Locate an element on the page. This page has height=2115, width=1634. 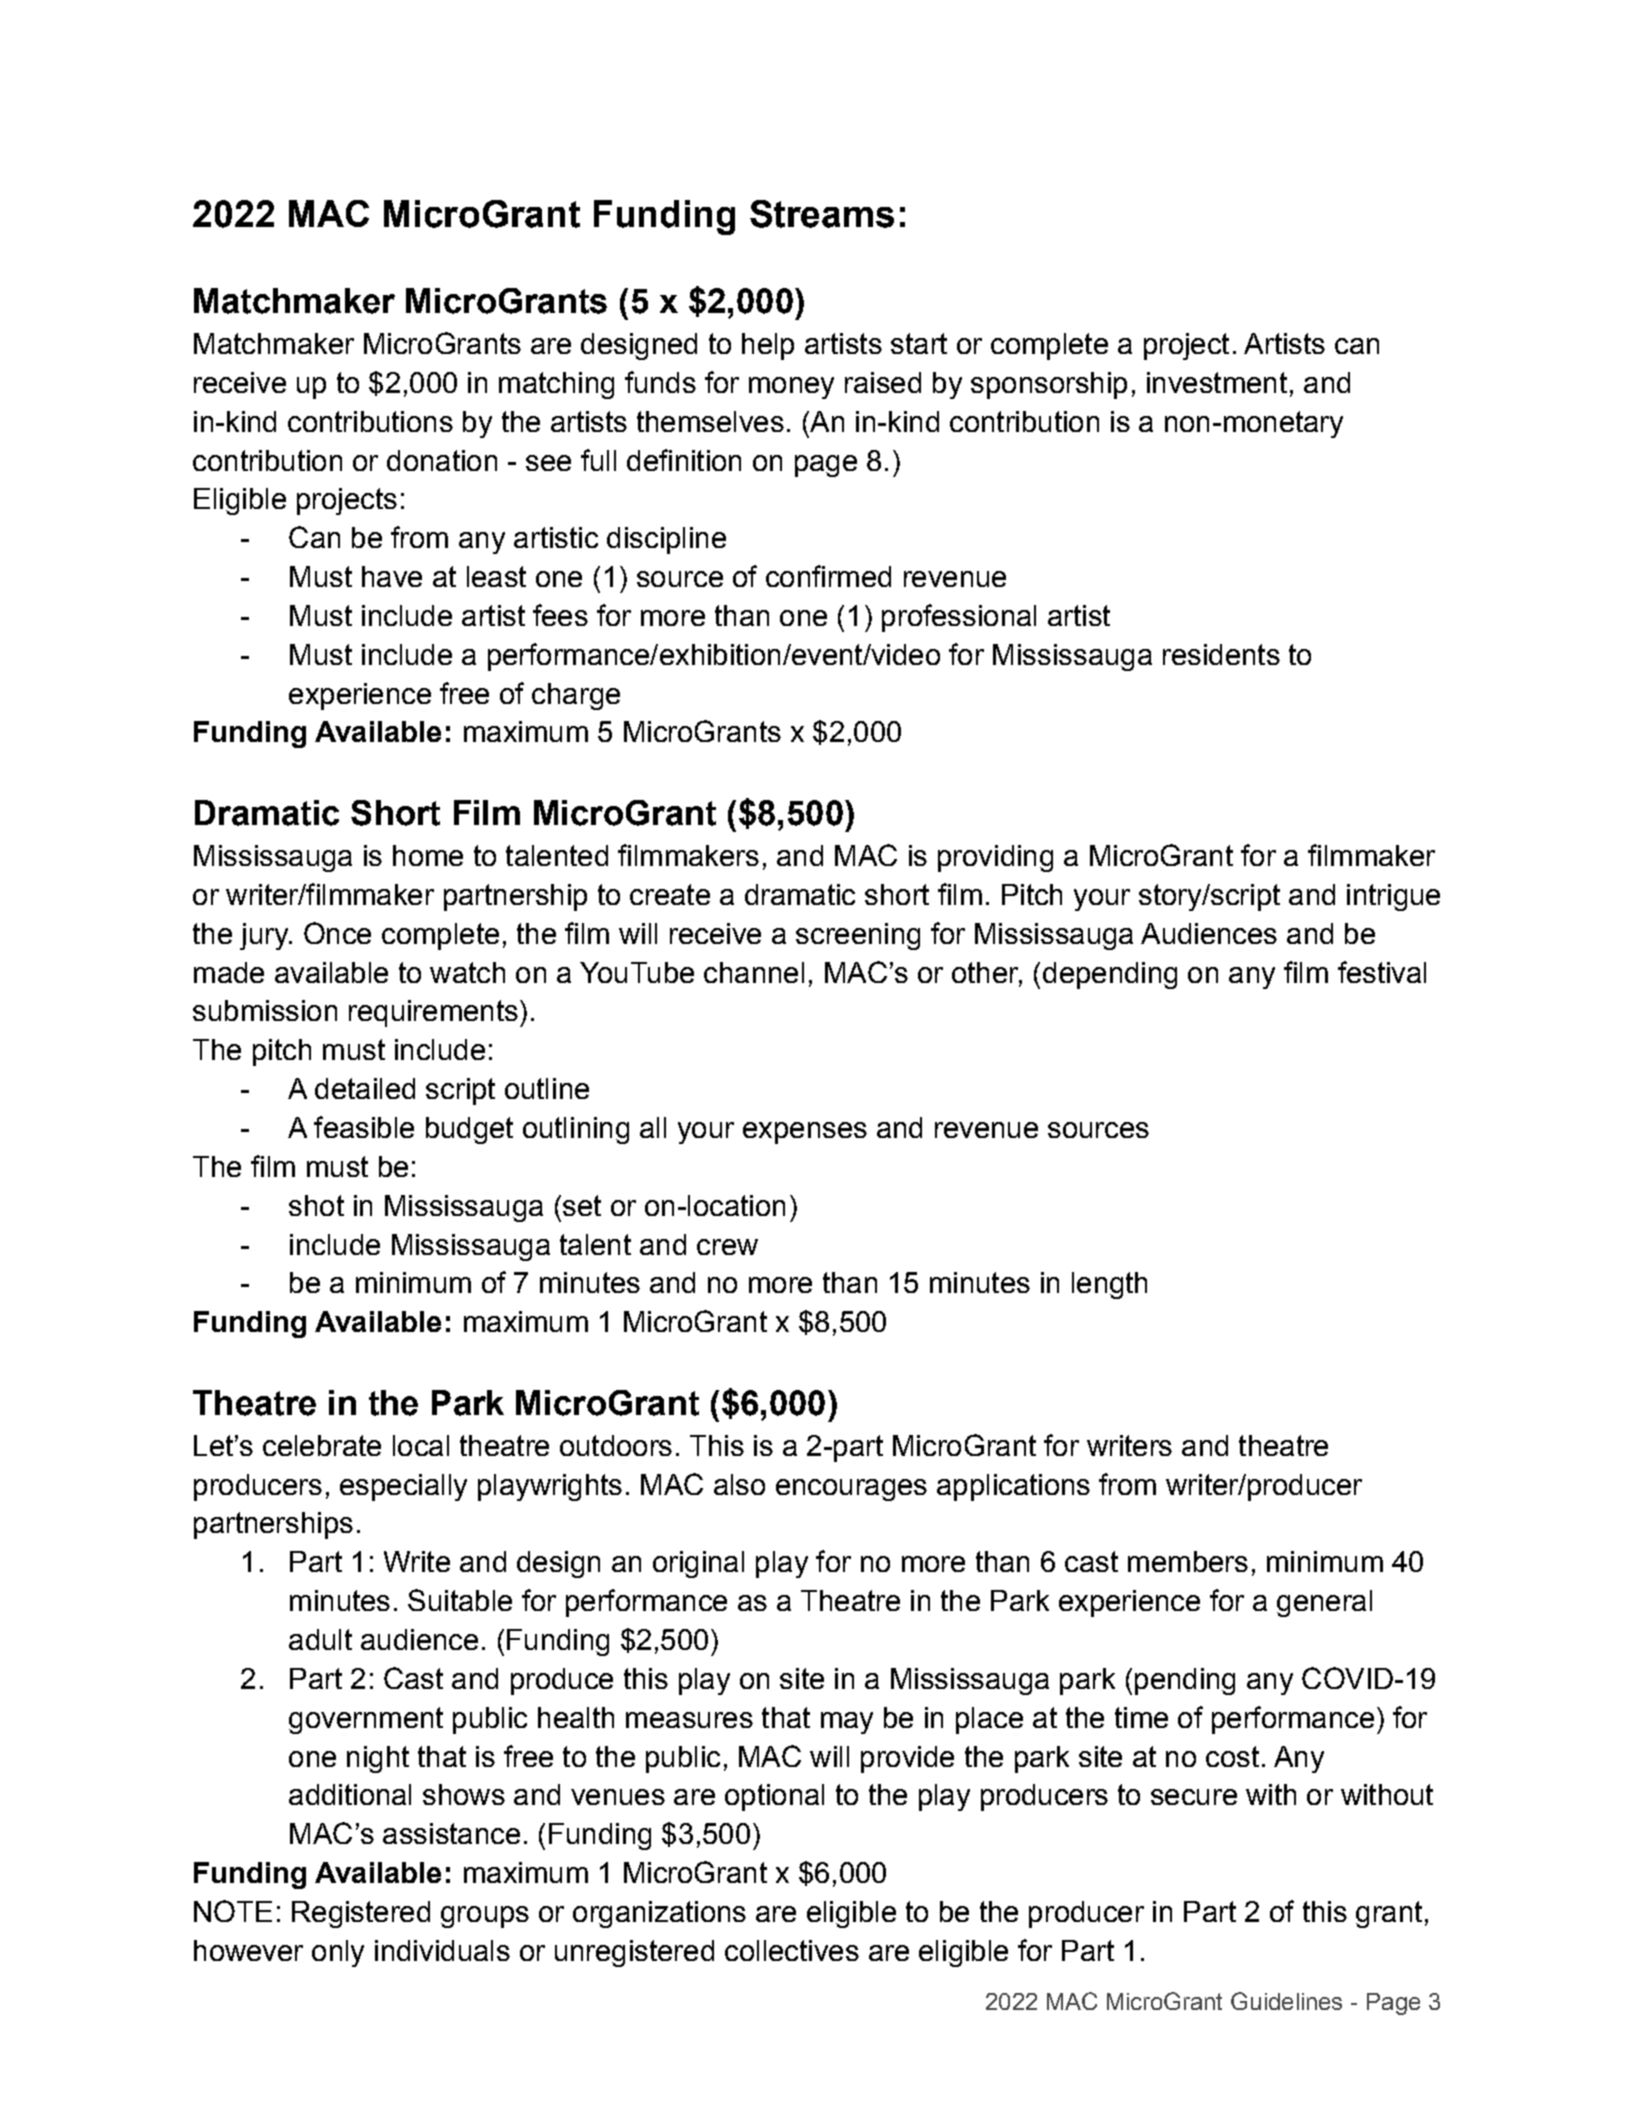
matching is located at coordinates (556, 385).
